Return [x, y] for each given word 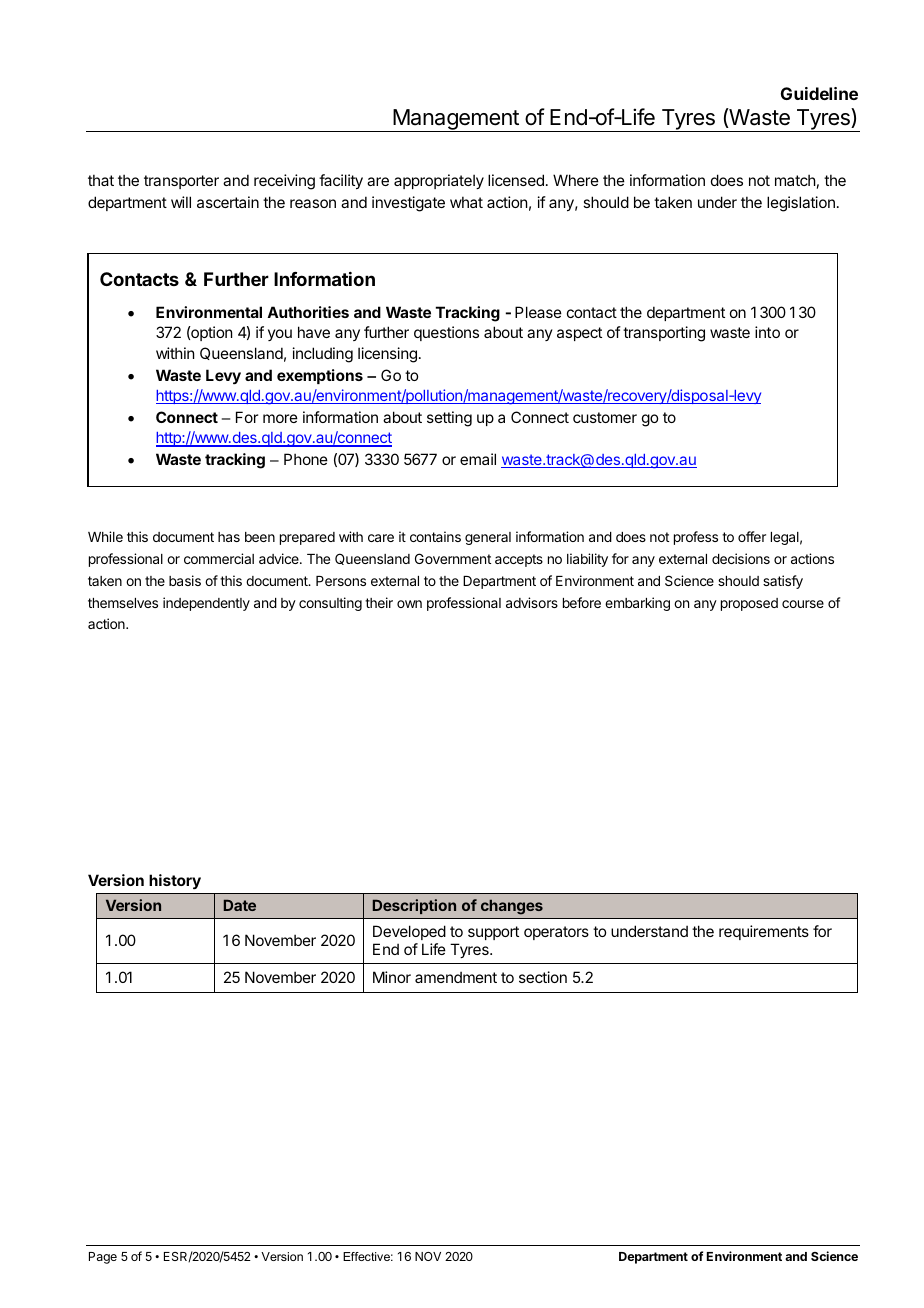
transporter [181, 182]
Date [240, 905]
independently [206, 604]
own [409, 604]
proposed [749, 604]
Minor [392, 977]
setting [449, 419]
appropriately [439, 181]
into [767, 332]
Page [103, 1258]
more [280, 418]
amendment [456, 977]
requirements [764, 932]
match [795, 180]
